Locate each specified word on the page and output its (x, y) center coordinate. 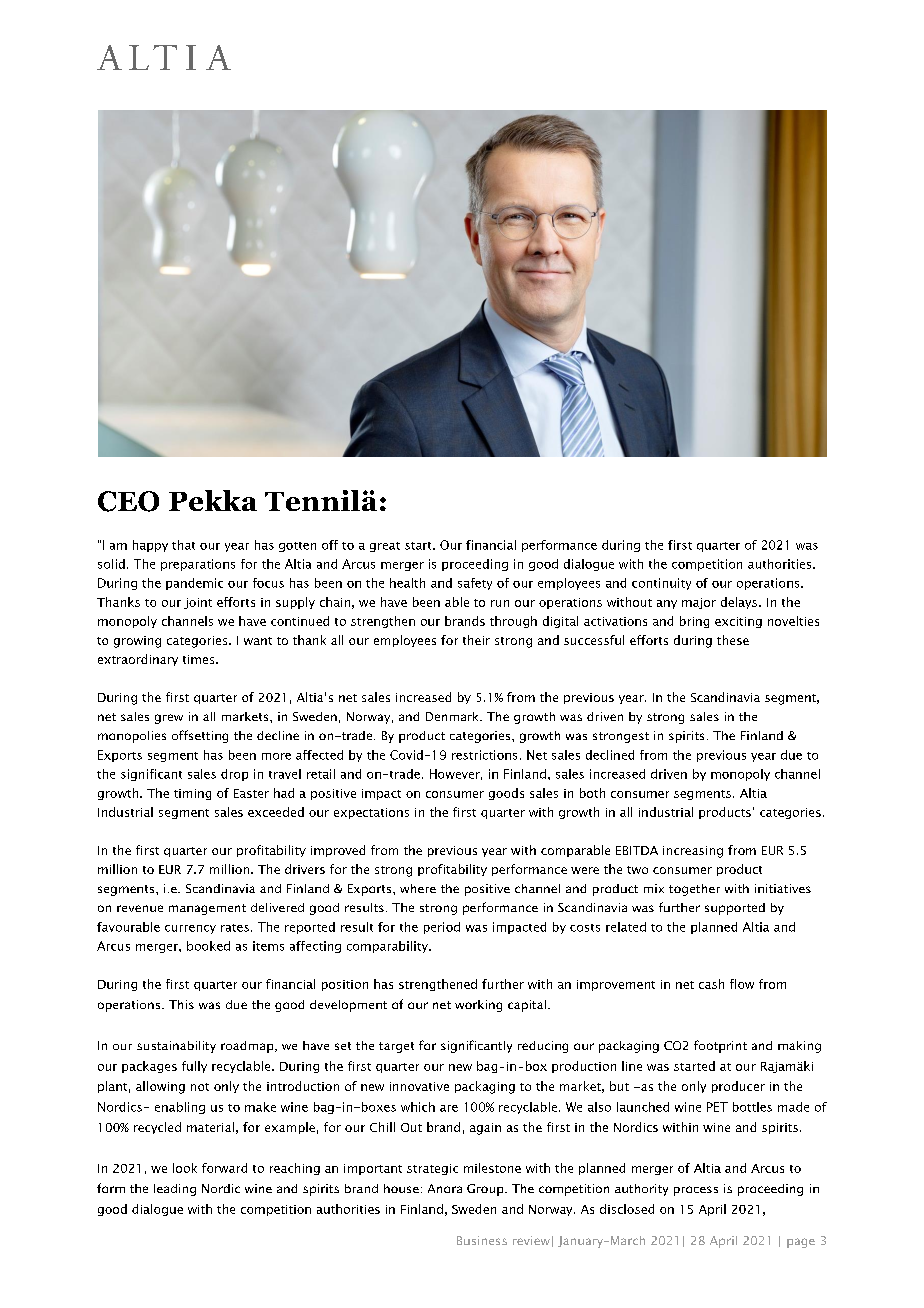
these (733, 640)
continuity (661, 584)
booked (208, 946)
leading (175, 1190)
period (442, 928)
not (200, 1087)
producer (738, 1087)
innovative (419, 1086)
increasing (693, 852)
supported (735, 909)
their (476, 640)
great (385, 547)
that (183, 545)
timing (192, 794)
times (200, 659)
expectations (371, 813)
